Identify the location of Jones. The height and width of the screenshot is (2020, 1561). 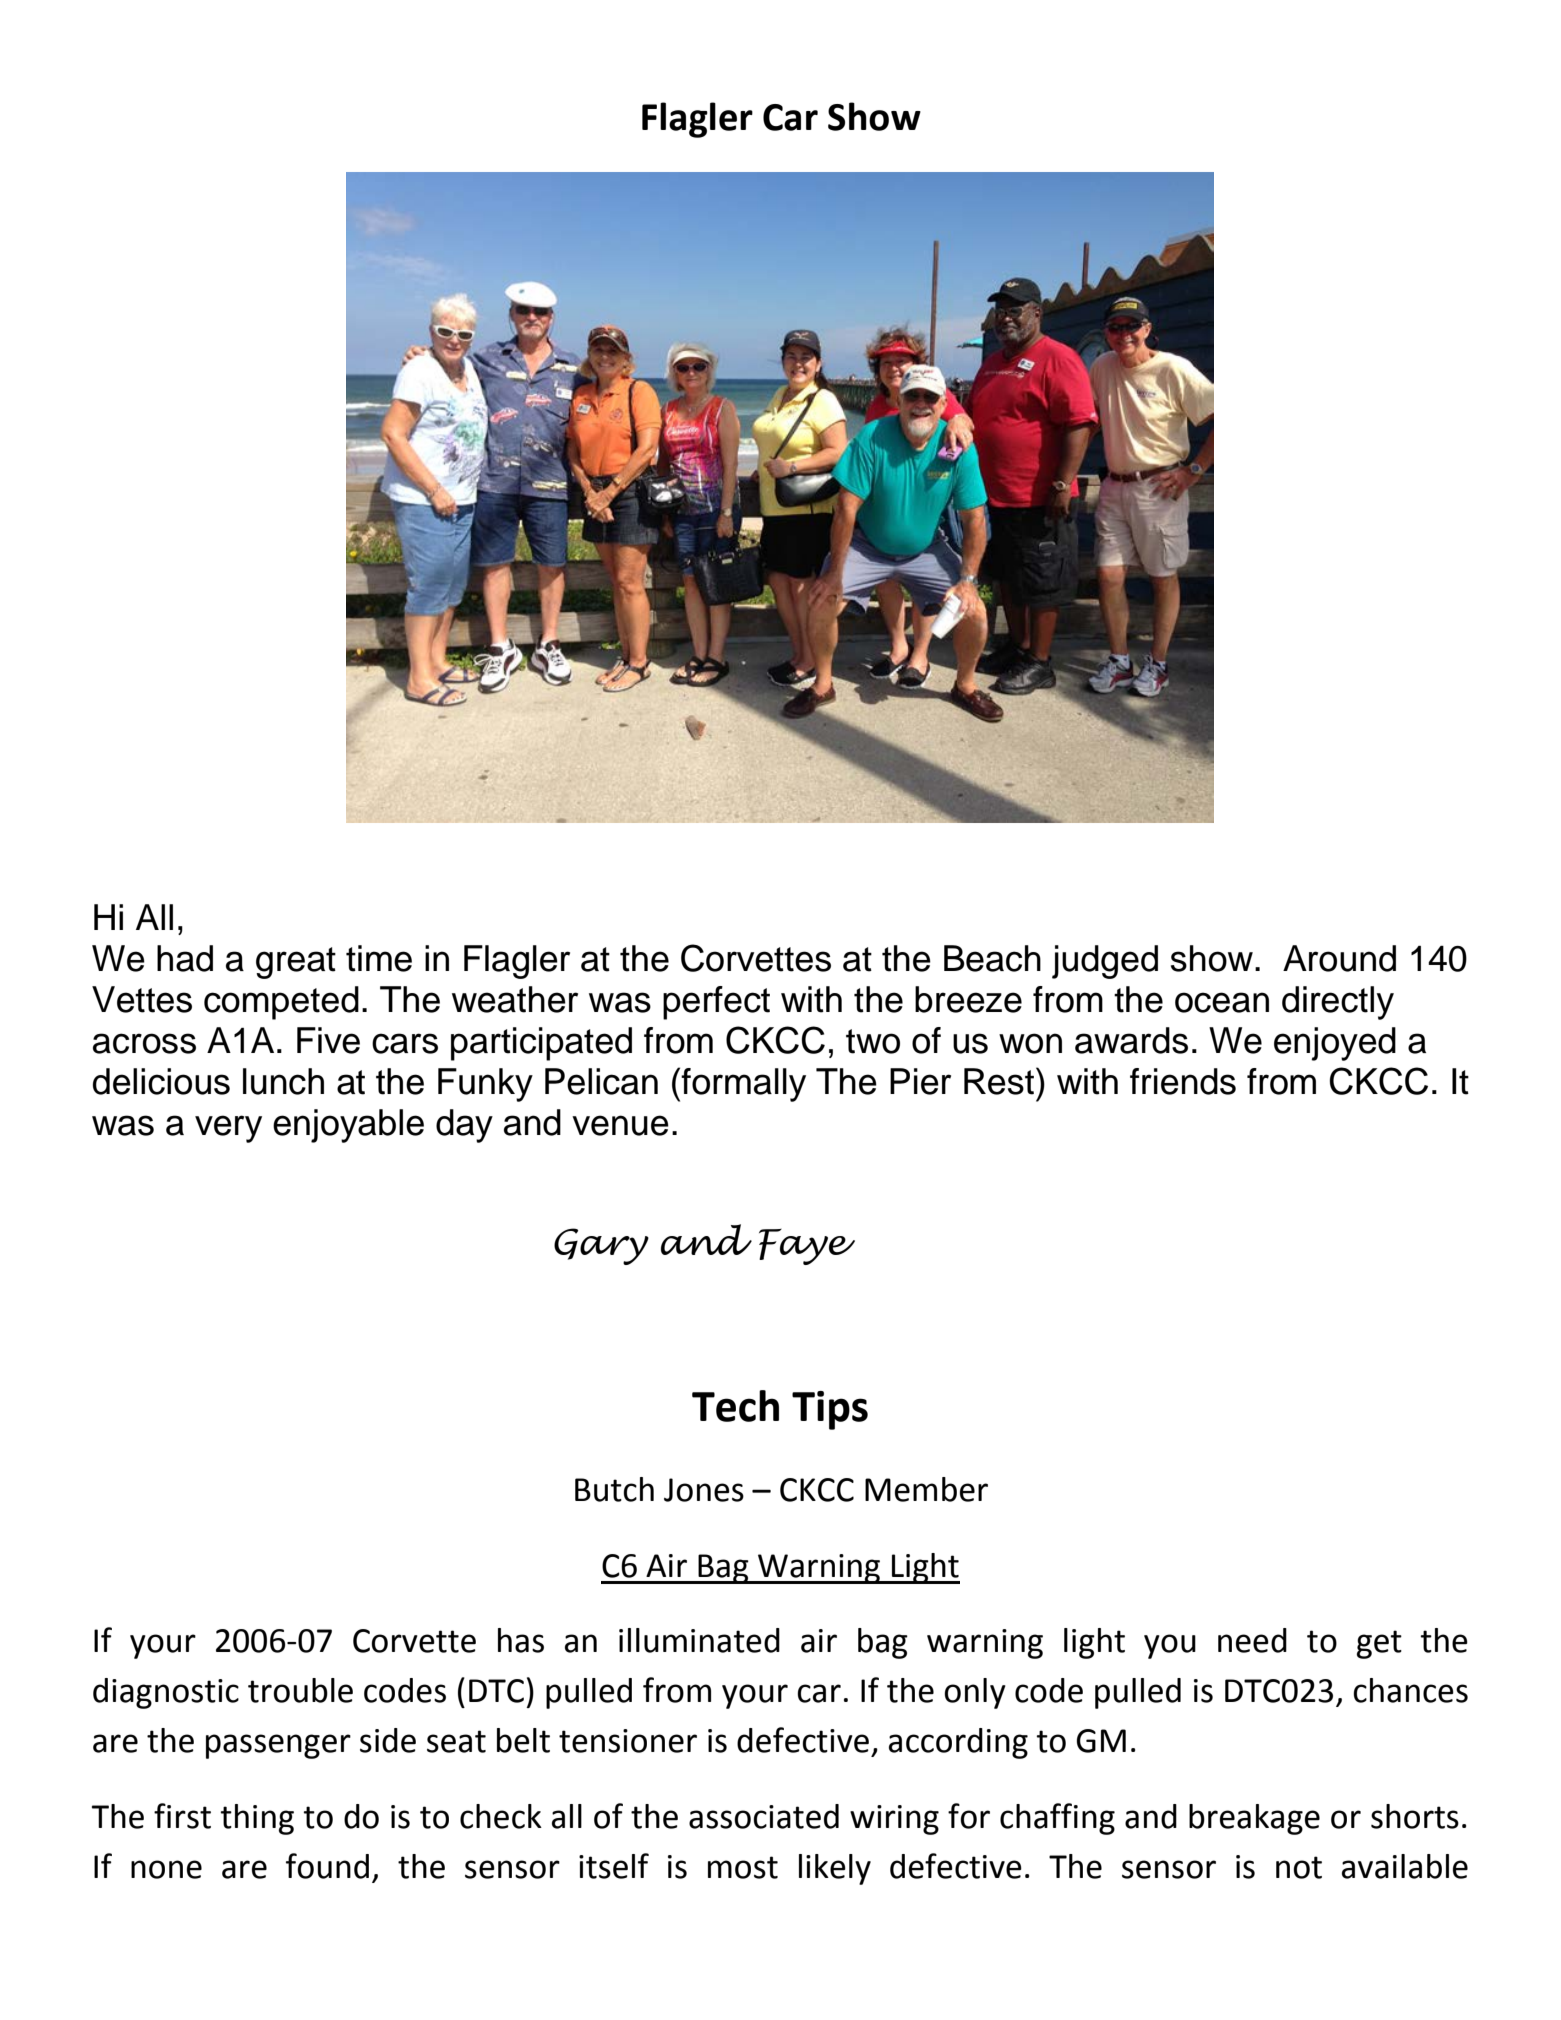
(704, 1490).
